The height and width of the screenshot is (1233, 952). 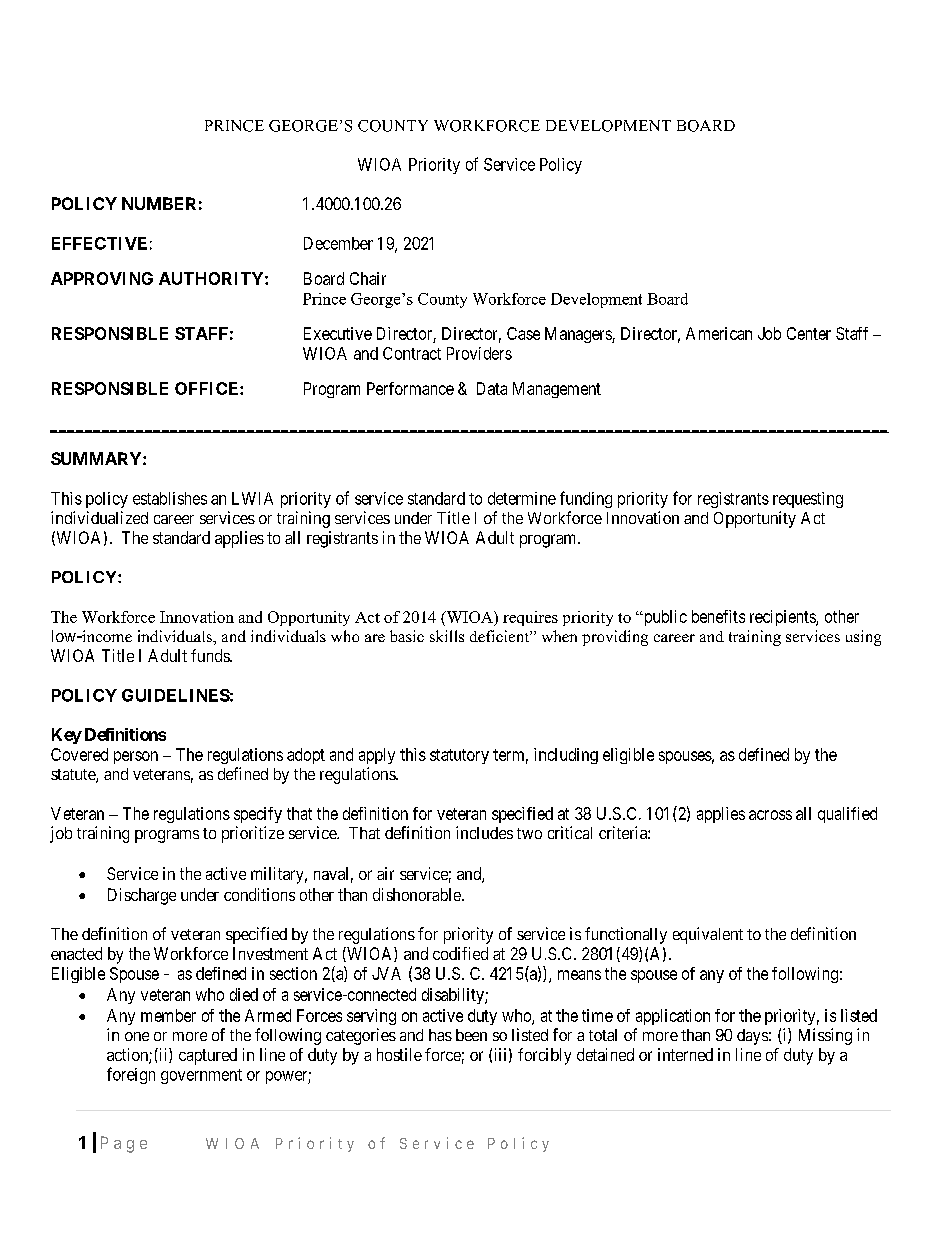 What do you see at coordinates (808, 500) in the screenshot?
I see `requesting` at bounding box center [808, 500].
